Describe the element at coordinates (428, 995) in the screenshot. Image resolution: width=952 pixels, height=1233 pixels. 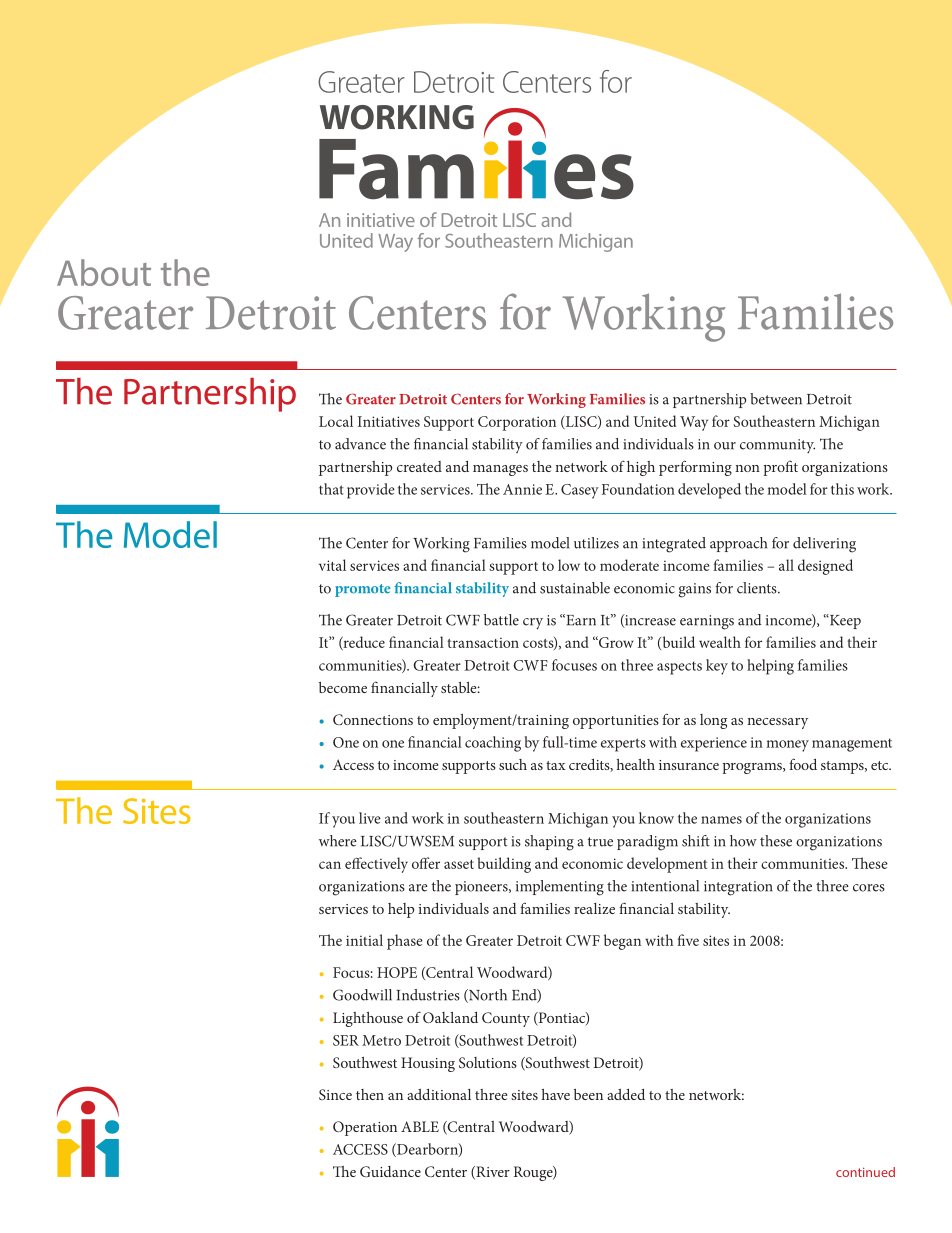
I see `Industries` at that location.
